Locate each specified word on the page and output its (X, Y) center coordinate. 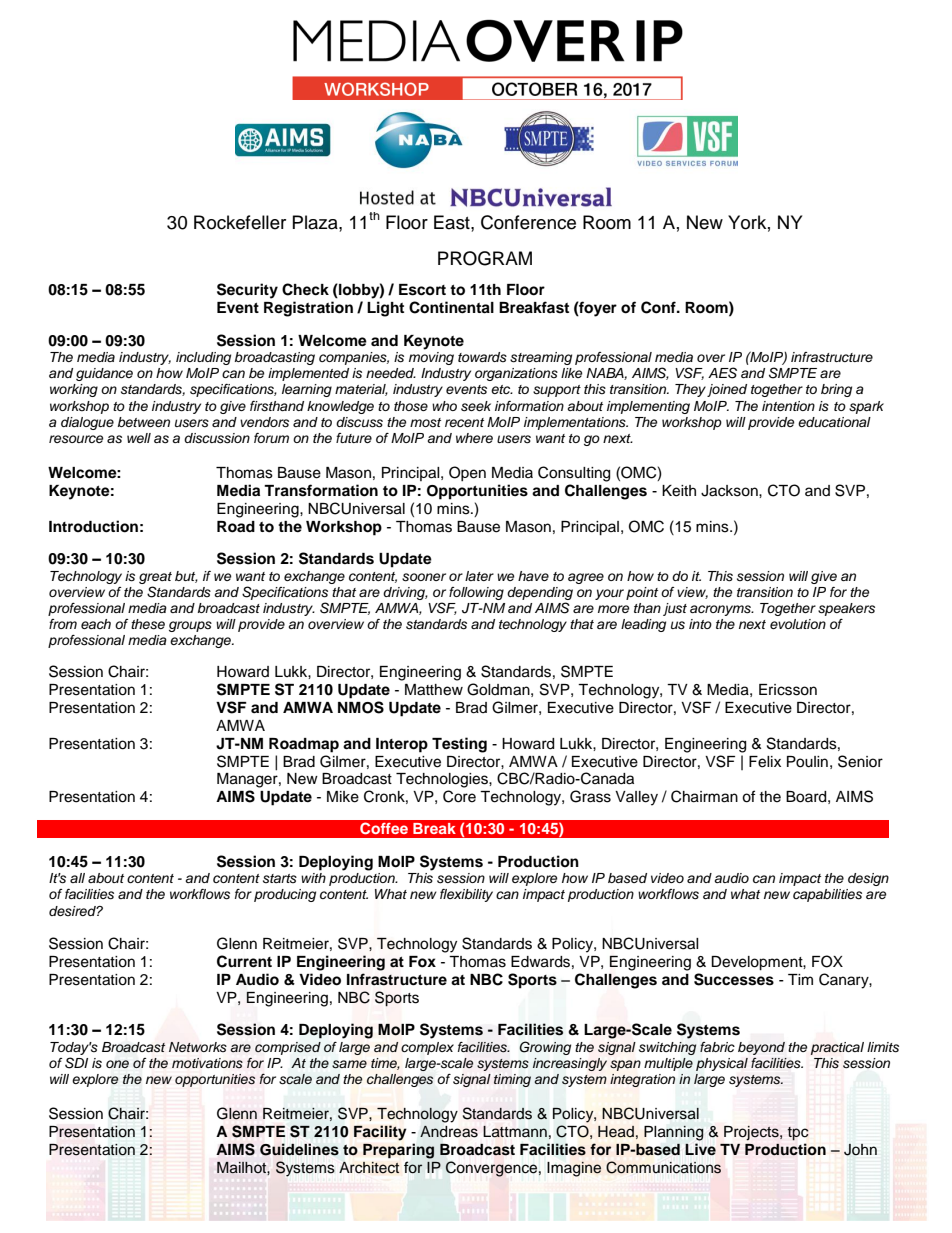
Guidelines (299, 1149)
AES (722, 373)
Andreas (449, 1132)
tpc (798, 1134)
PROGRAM (485, 258)
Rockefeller (240, 222)
